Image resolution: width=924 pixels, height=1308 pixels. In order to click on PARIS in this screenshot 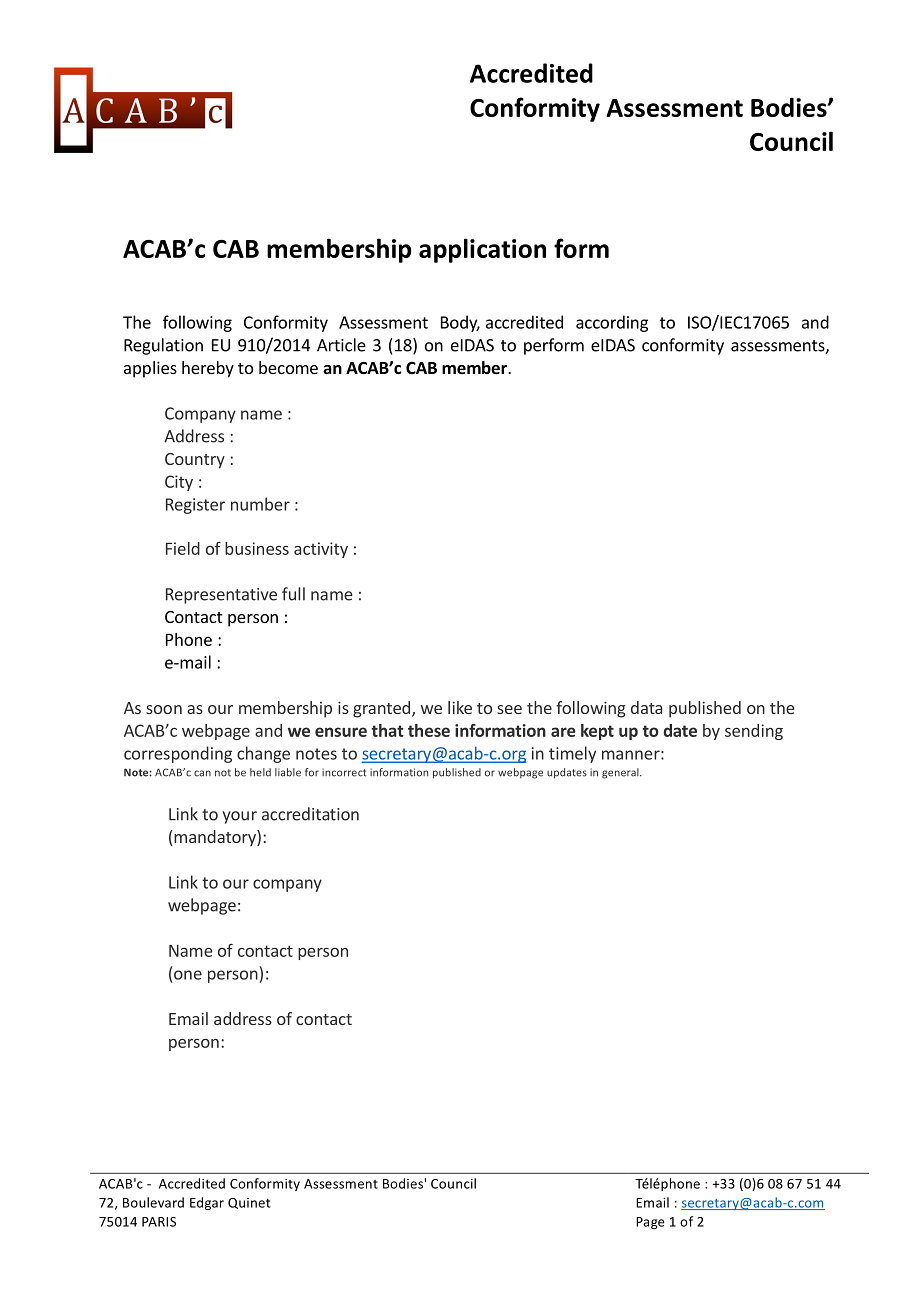, I will do `click(159, 1222)`.
